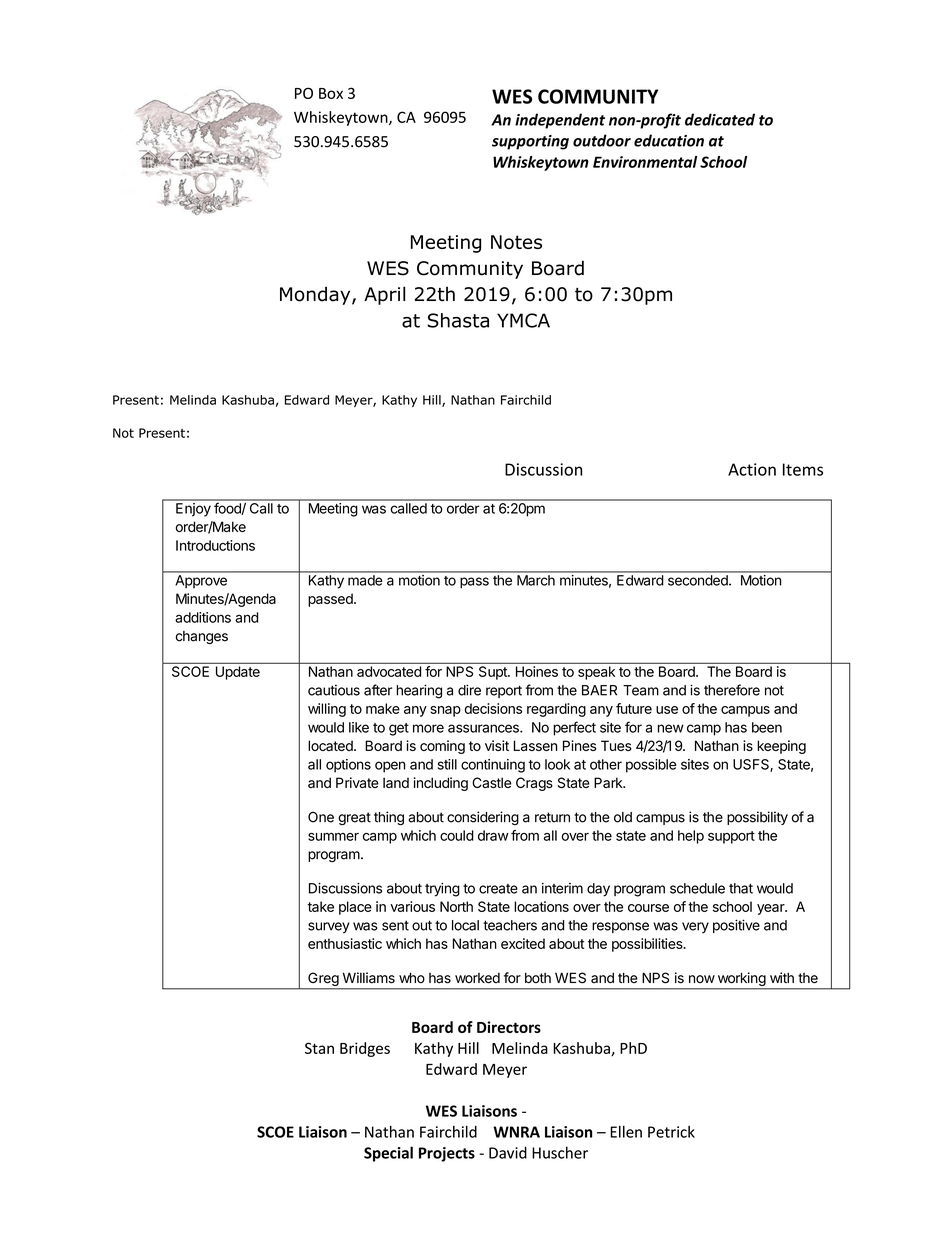 The image size is (952, 1233). Describe the element at coordinates (752, 469) in the screenshot. I see `Action` at that location.
